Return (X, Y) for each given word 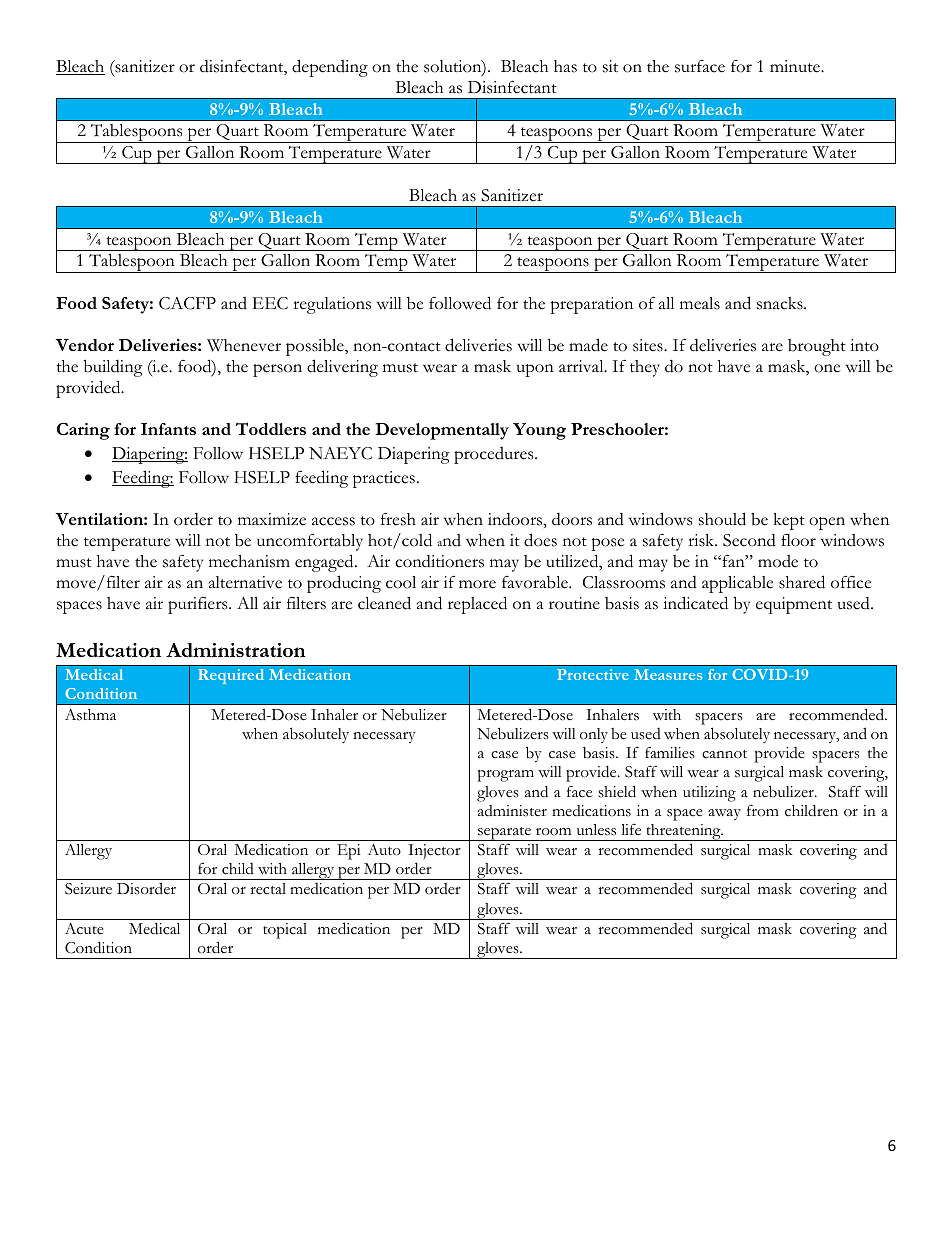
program (506, 775)
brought (817, 347)
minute (796, 66)
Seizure (88, 889)
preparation (591, 305)
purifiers (199, 605)
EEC (270, 303)
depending (330, 68)
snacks (781, 303)
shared (802, 582)
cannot (724, 754)
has (565, 66)
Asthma (90, 715)
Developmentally (442, 431)
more (477, 584)
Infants (168, 429)
